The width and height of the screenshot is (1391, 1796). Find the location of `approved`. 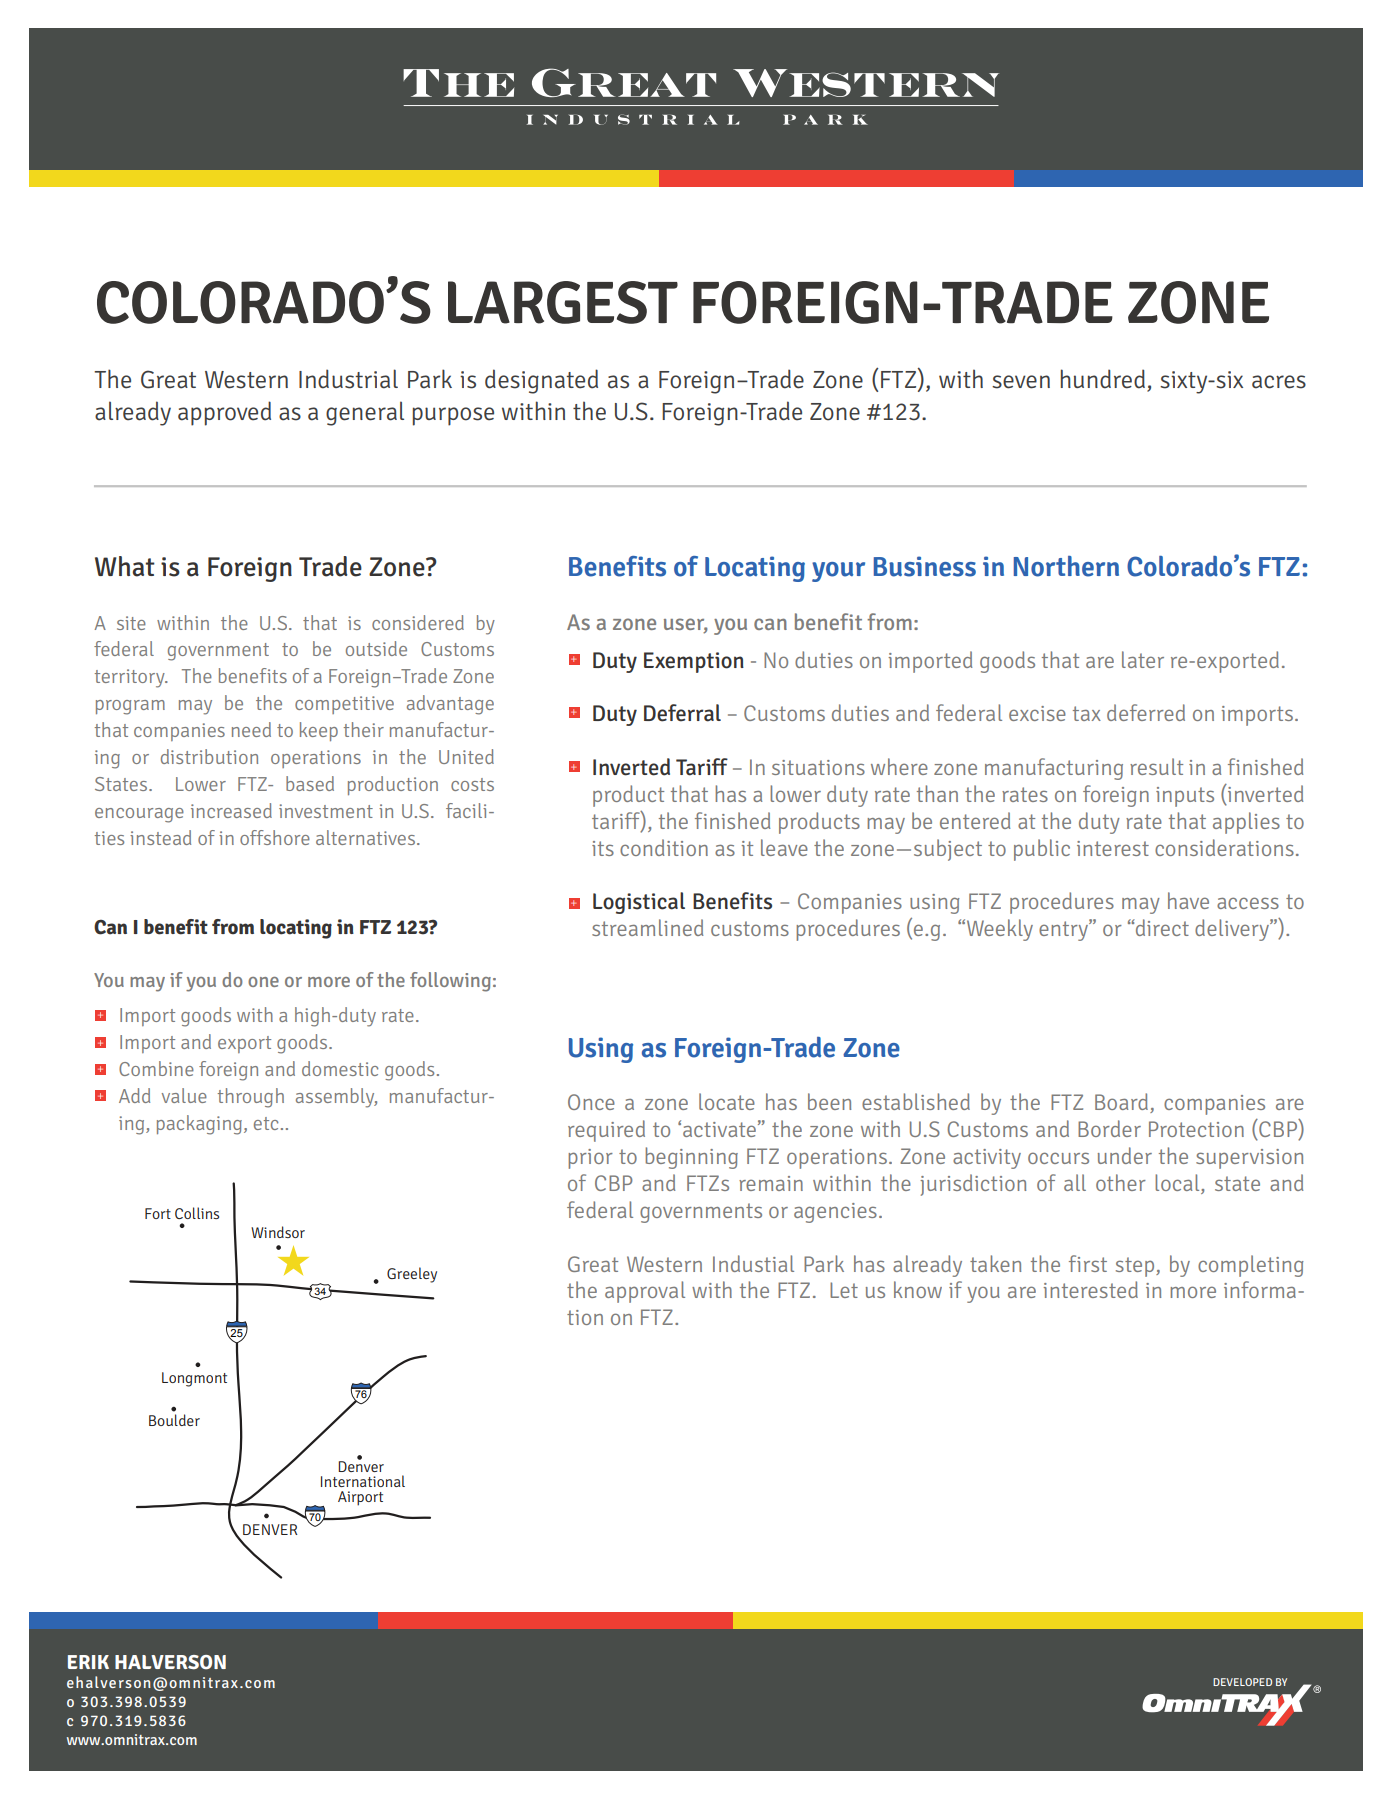

approved is located at coordinates (224, 413).
